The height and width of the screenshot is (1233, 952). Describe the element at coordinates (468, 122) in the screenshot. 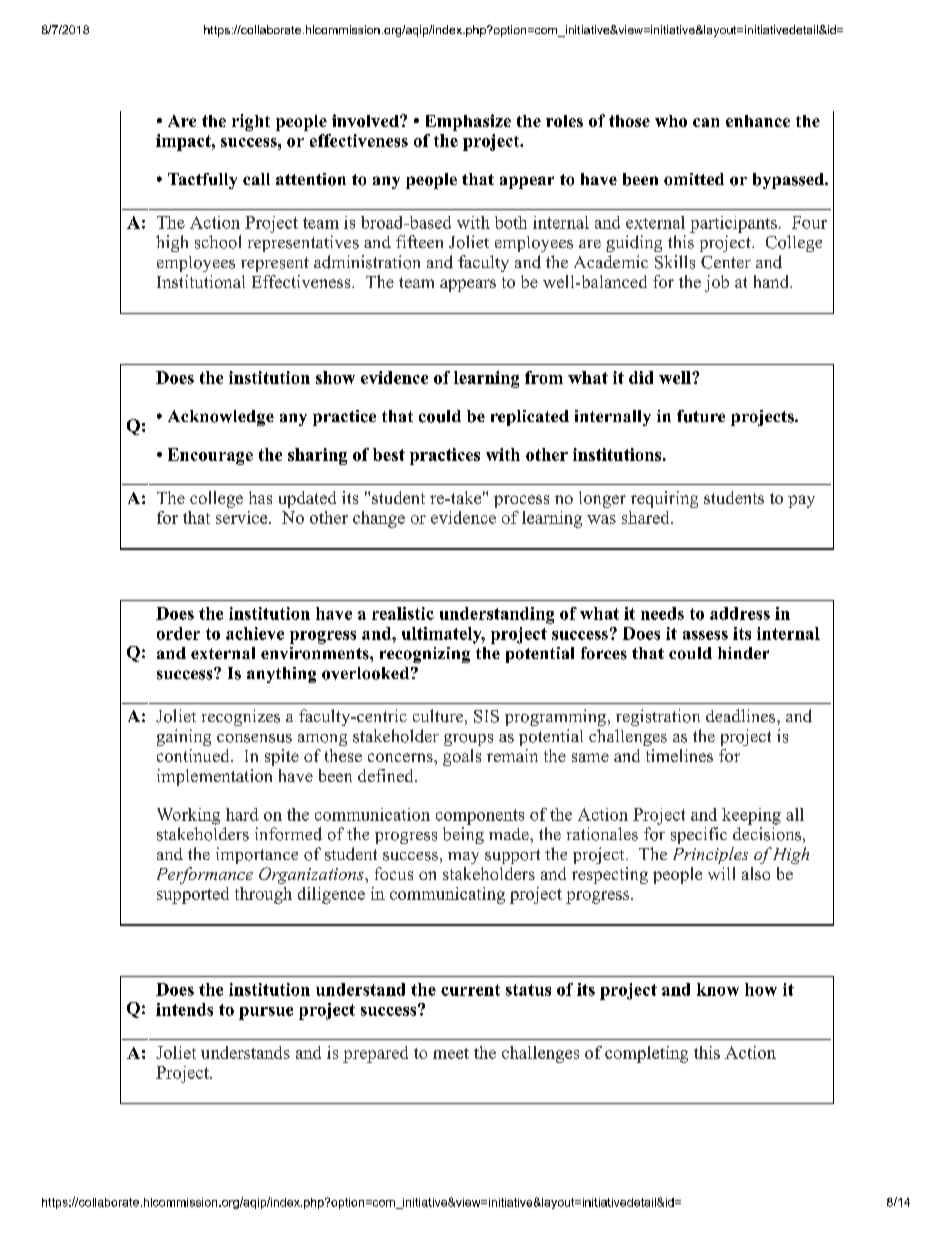

I see `Emphasize` at that location.
